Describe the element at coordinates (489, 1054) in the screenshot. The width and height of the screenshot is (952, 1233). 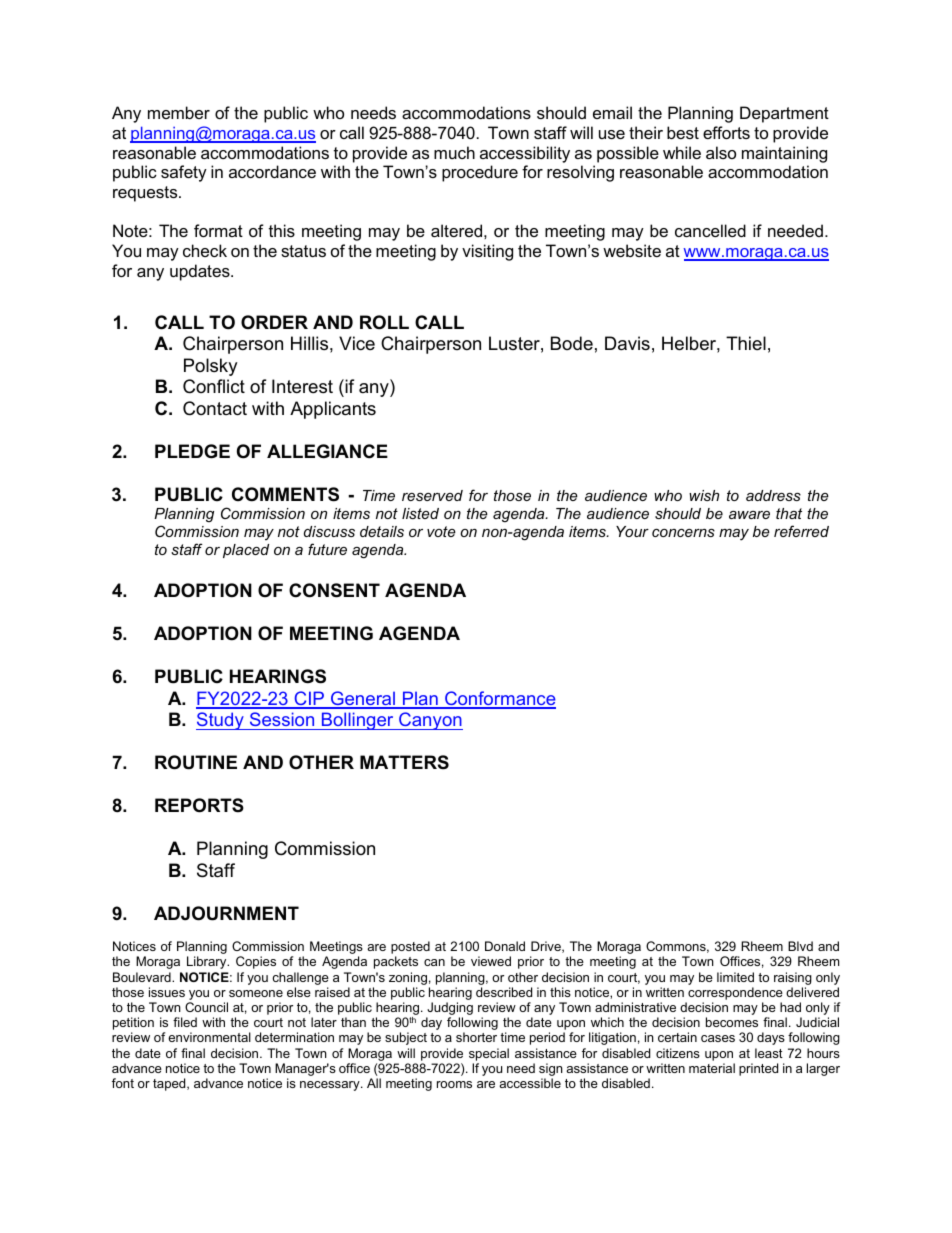
I see `special` at that location.
